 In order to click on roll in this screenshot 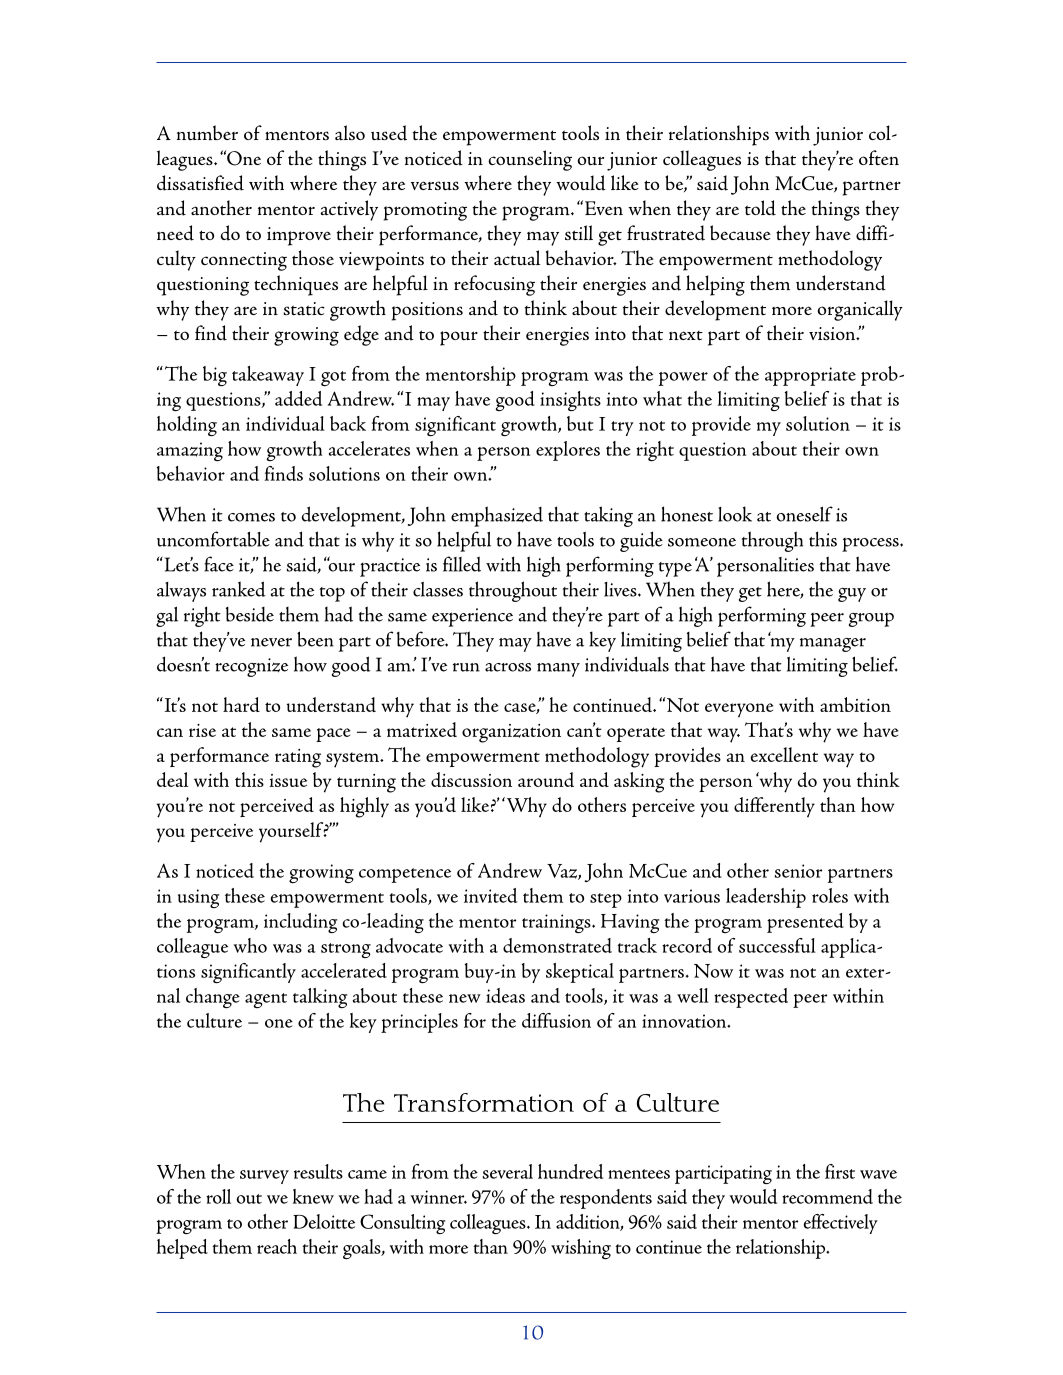, I will do `click(218, 1196)`.
